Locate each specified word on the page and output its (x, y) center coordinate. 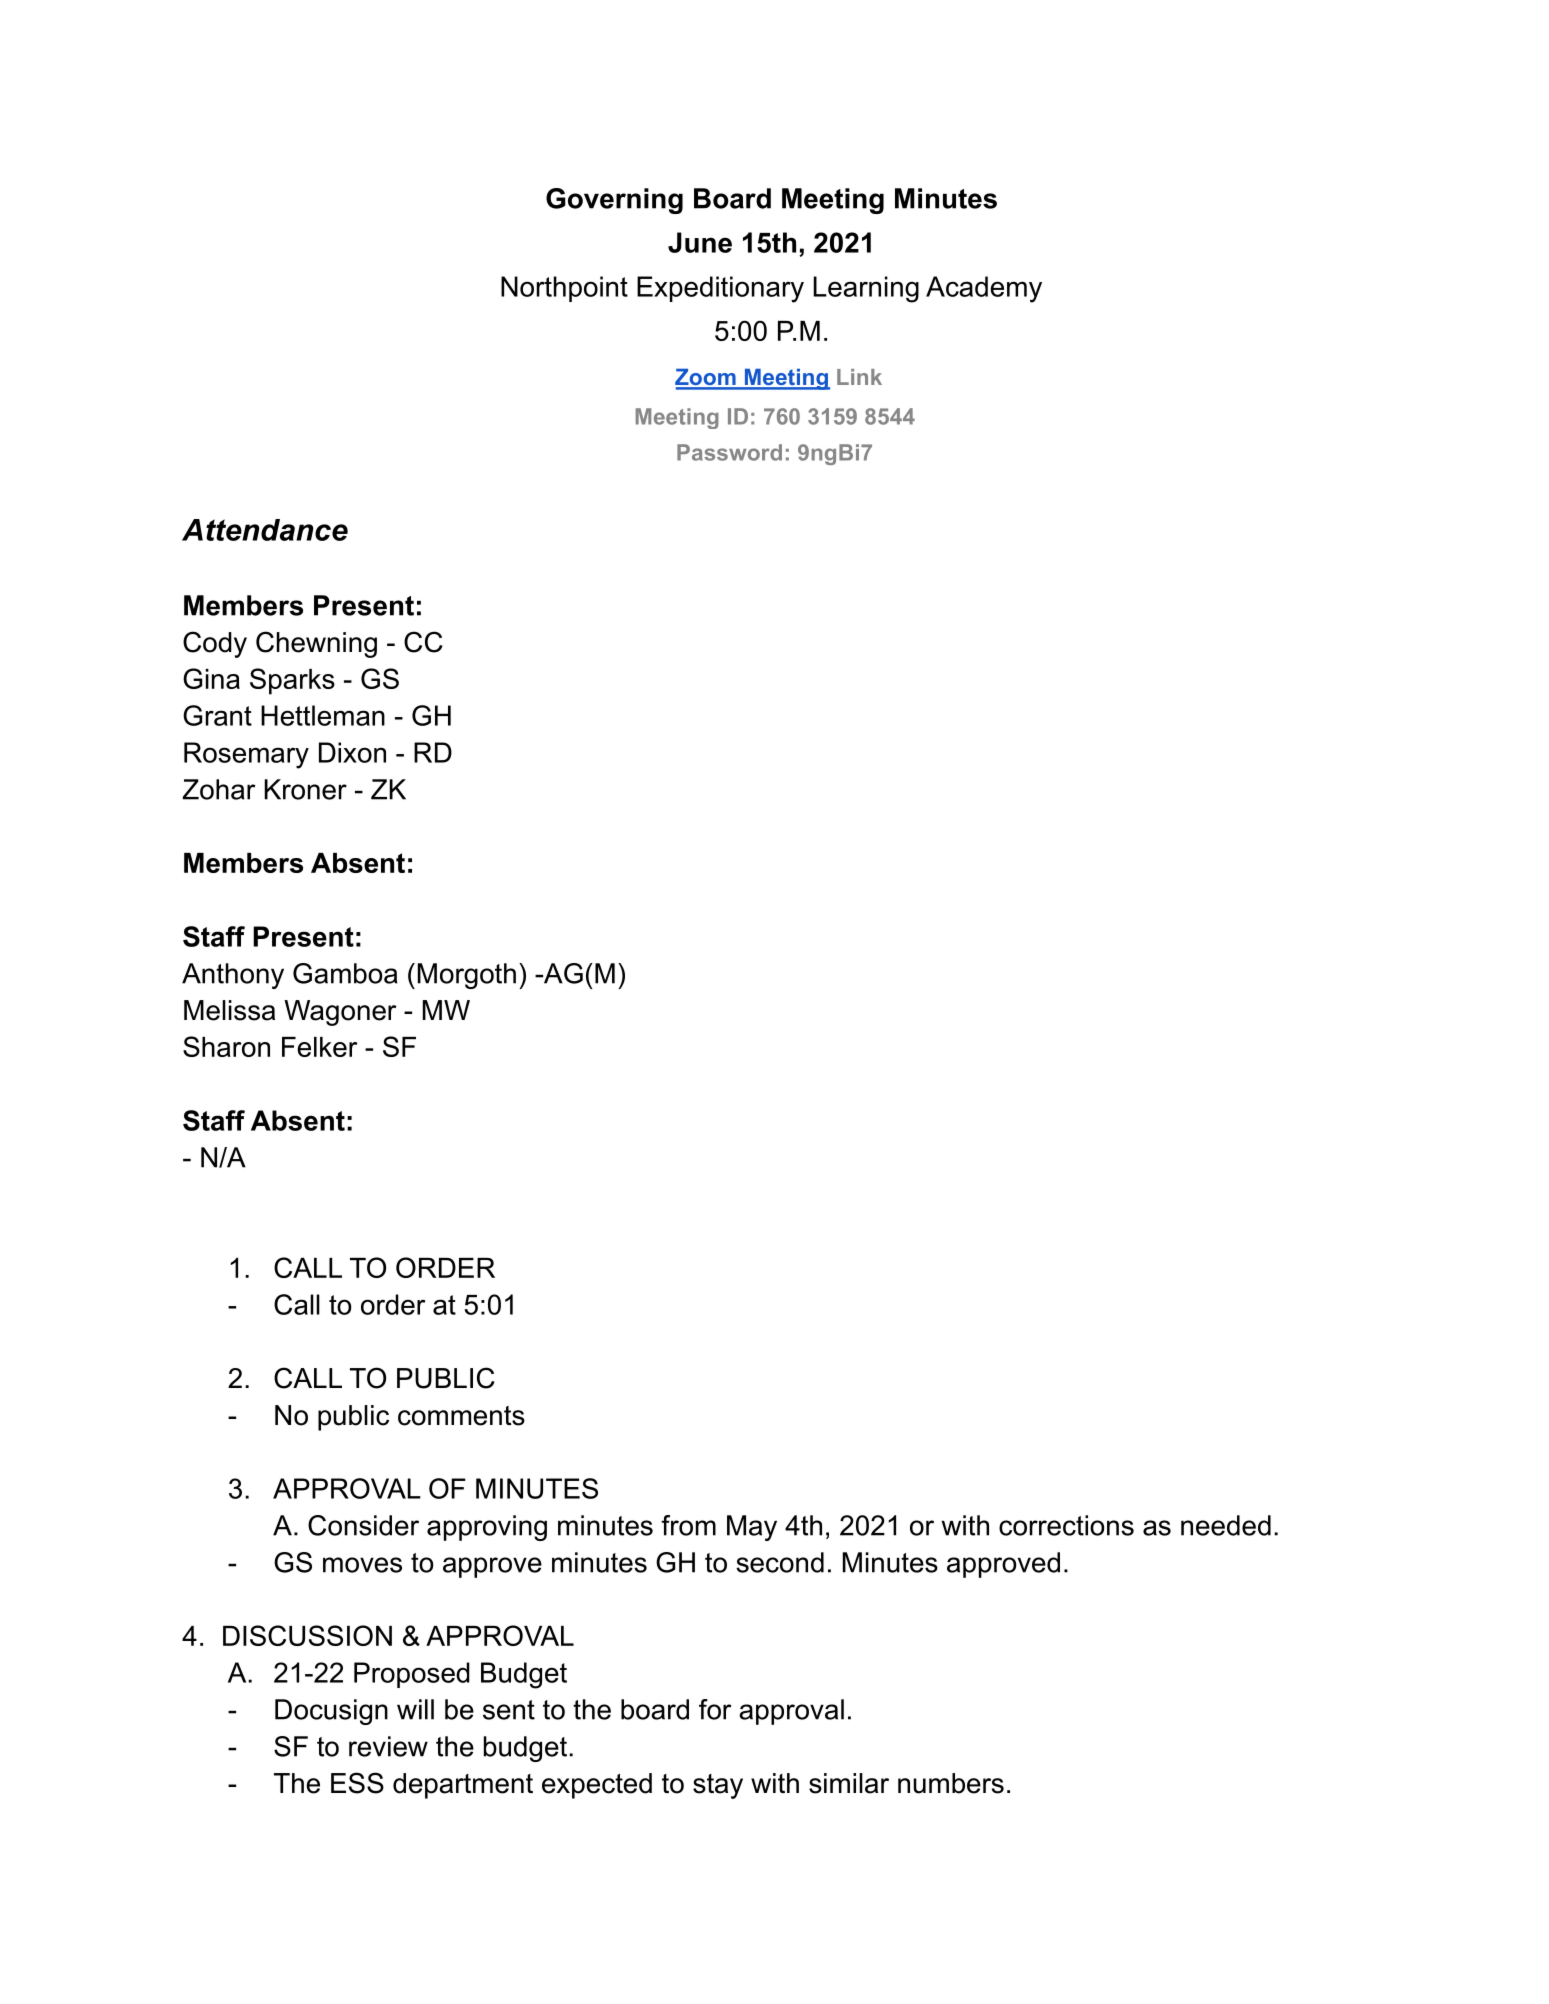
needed (1226, 1525)
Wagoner (340, 1013)
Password (729, 452)
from (688, 1525)
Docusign (331, 1712)
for (715, 1709)
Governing (614, 201)
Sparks (292, 681)
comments (461, 1416)
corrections (1066, 1525)
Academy (984, 289)
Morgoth (467, 976)
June (700, 242)
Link (859, 377)
